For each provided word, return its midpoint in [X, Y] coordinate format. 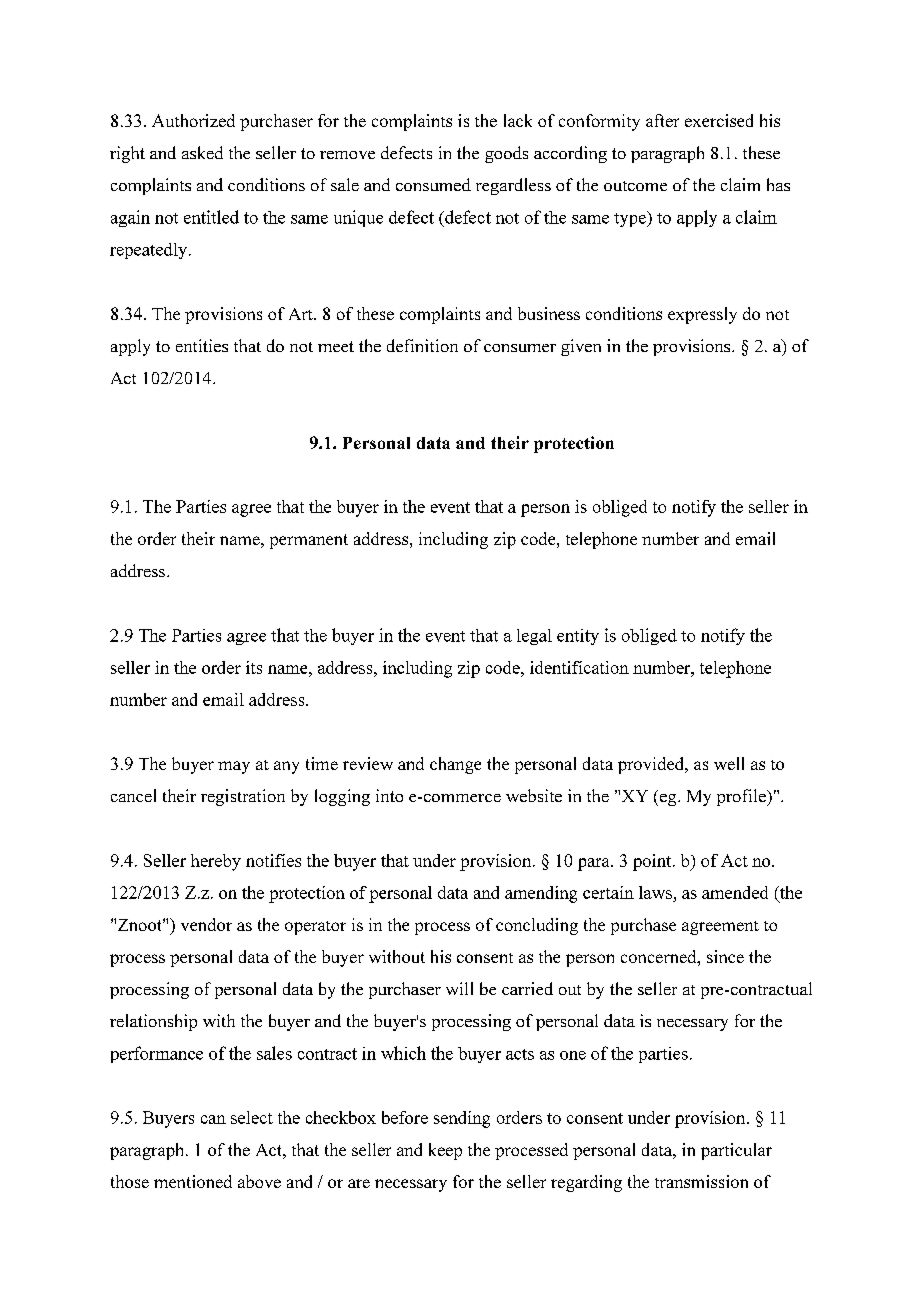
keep [445, 1151]
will [459, 988]
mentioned [193, 1181]
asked [202, 152]
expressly [702, 315]
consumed [433, 184]
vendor [206, 924]
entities [202, 345]
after [662, 120]
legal [534, 637]
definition [422, 345]
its [254, 667]
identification [579, 667]
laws [655, 892]
